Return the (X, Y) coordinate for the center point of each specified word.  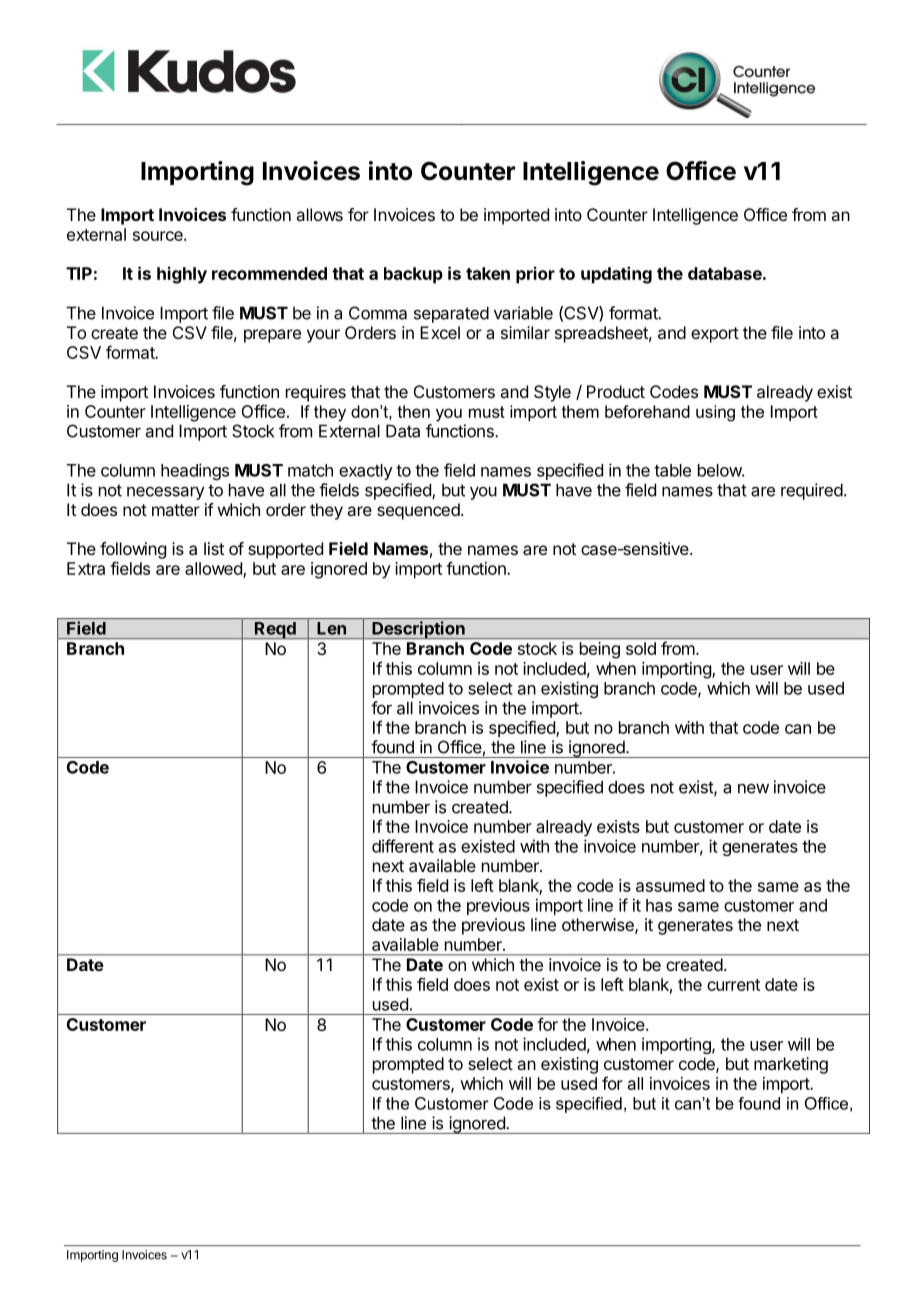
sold (641, 648)
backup (413, 275)
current (733, 985)
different (403, 846)
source (159, 236)
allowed (214, 570)
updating (616, 275)
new (753, 789)
